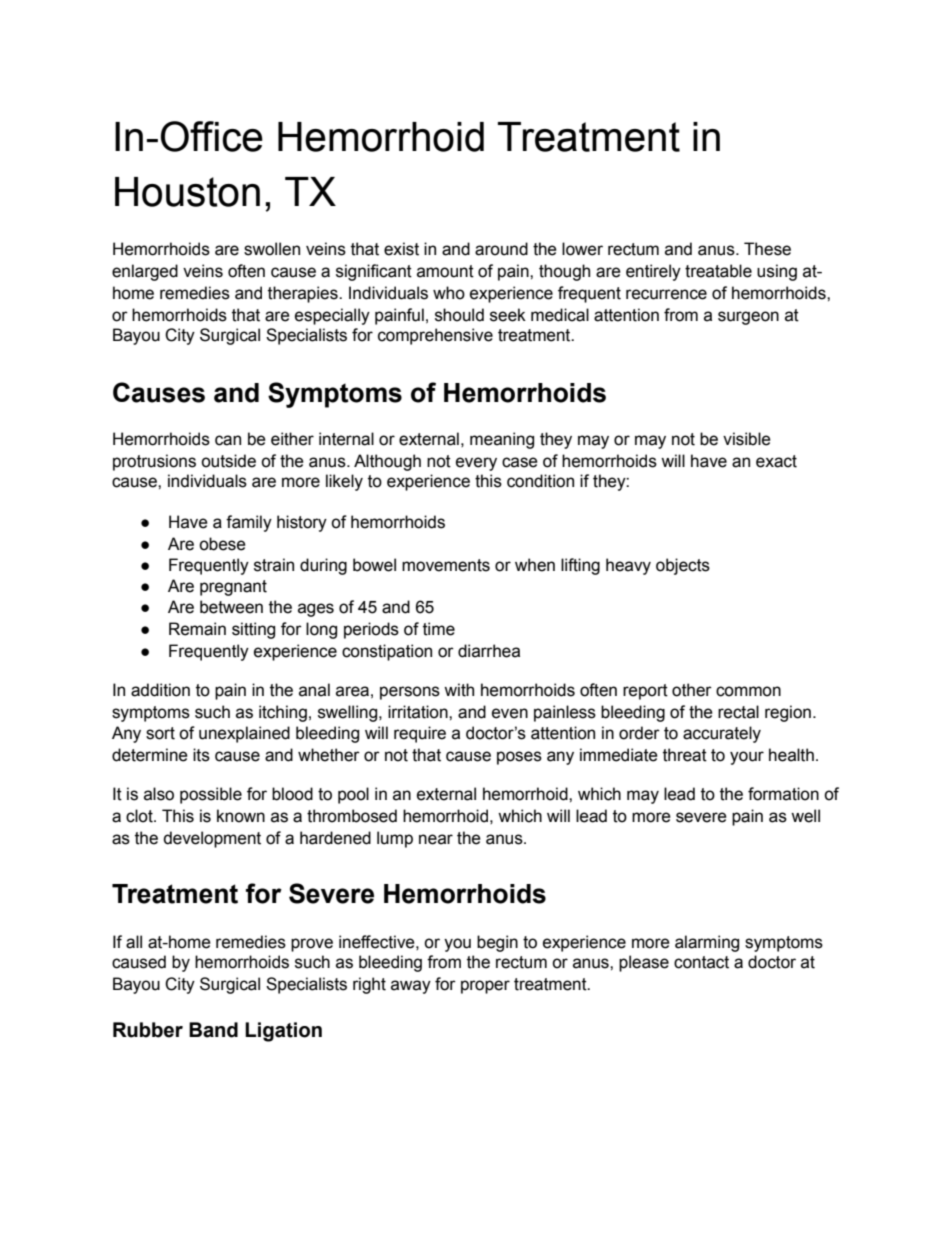 This screenshot has width=952, height=1233. I want to click on meaning, so click(502, 440).
